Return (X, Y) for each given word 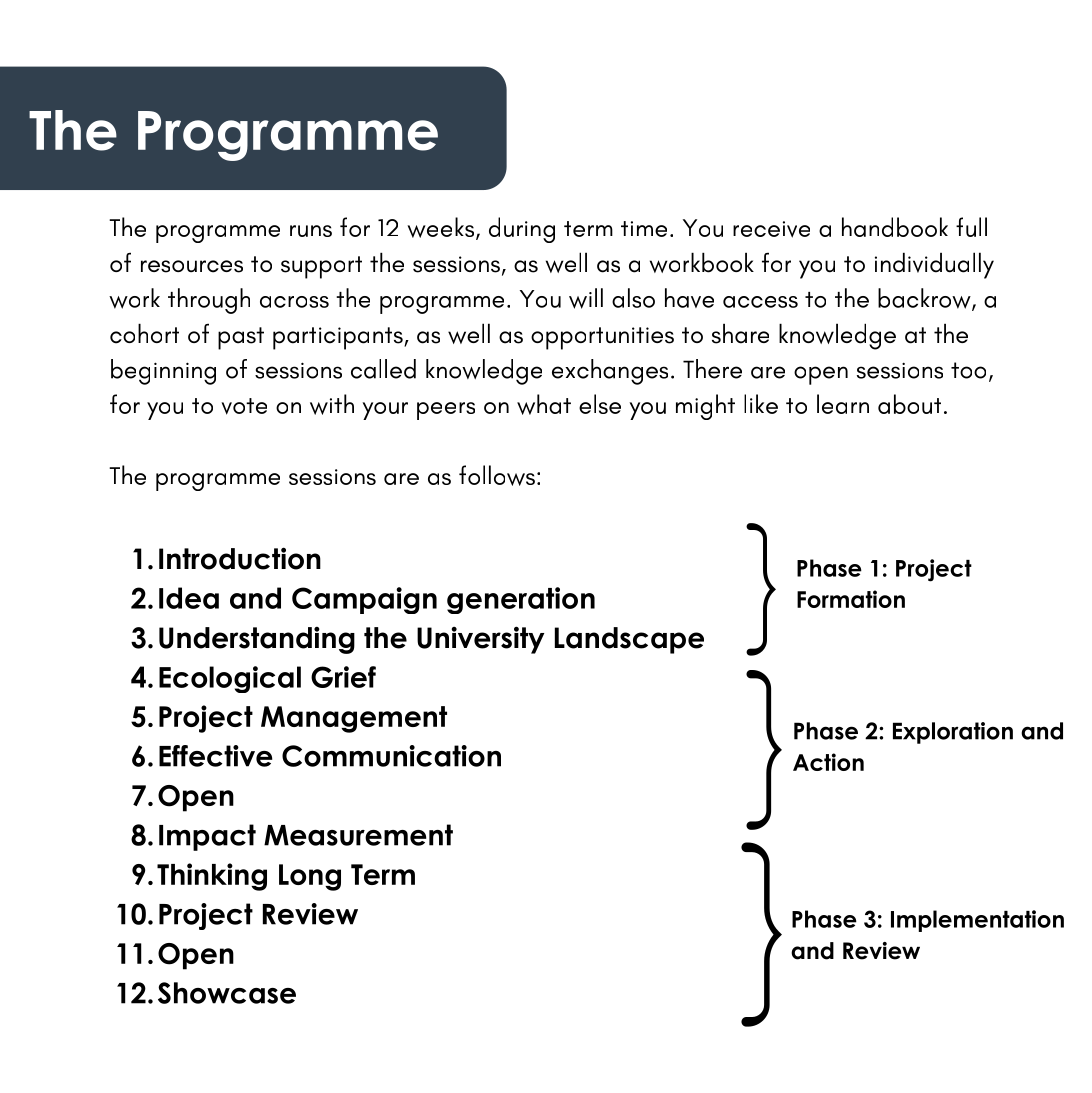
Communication (391, 756)
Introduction (240, 558)
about (909, 404)
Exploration (953, 733)
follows (497, 475)
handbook (895, 227)
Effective (215, 756)
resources (192, 266)
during (522, 230)
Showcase (227, 993)
